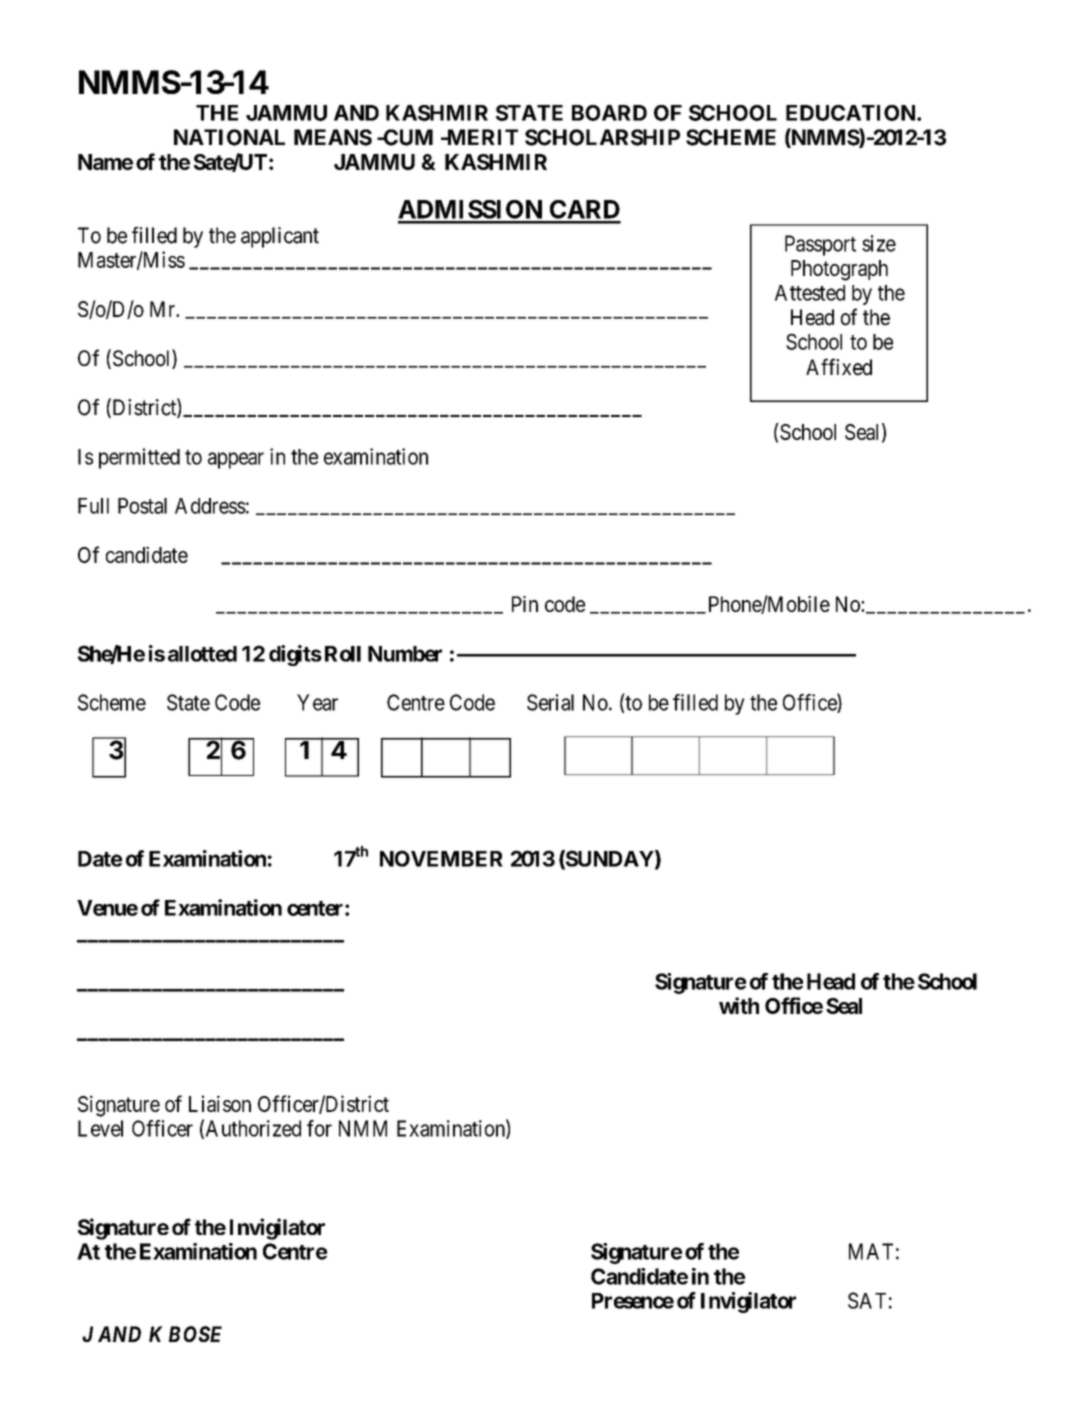 This image has width=1091, height=1411. I want to click on Affixed, so click(839, 367).
